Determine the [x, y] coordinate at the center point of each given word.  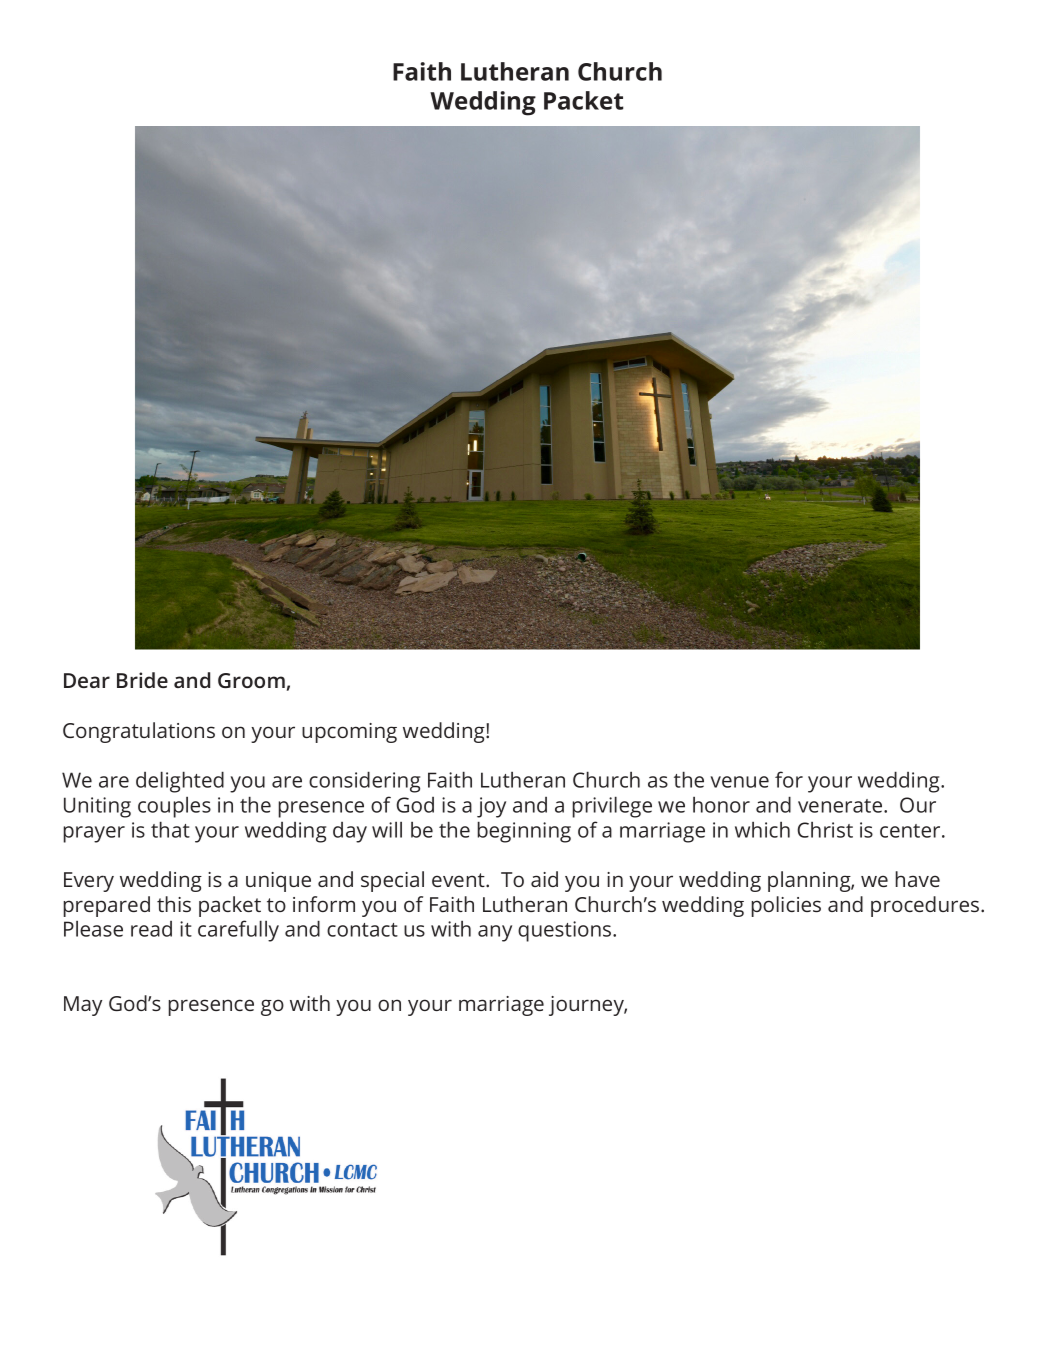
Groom [251, 680]
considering [364, 782]
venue [739, 782]
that [170, 829]
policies [786, 906]
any [495, 933]
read [151, 929]
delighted [180, 782]
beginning [524, 832]
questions [566, 931]
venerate [841, 806]
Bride [142, 680]
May [83, 1006]
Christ [825, 830]
